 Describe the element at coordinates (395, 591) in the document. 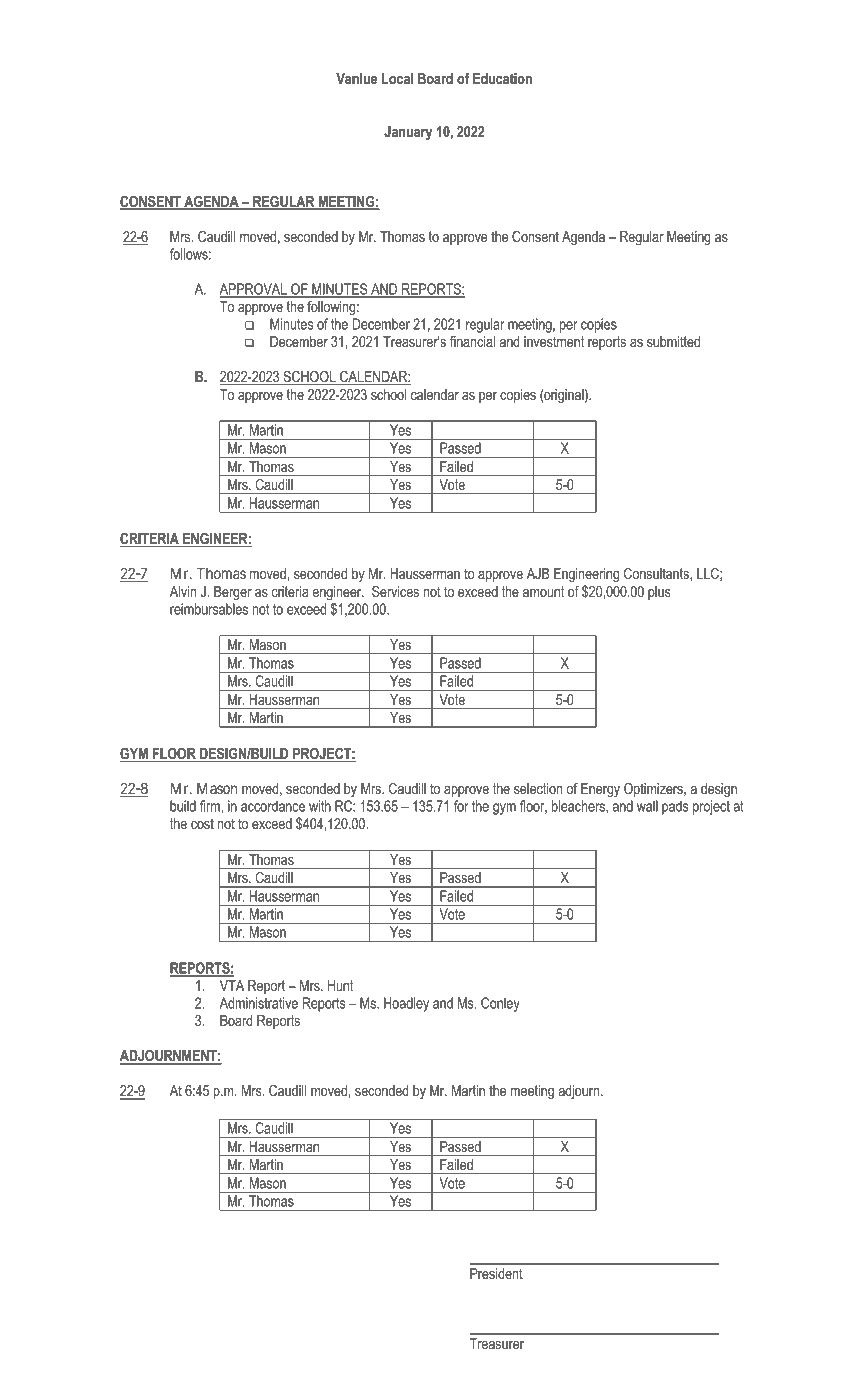

I see `Services` at that location.
